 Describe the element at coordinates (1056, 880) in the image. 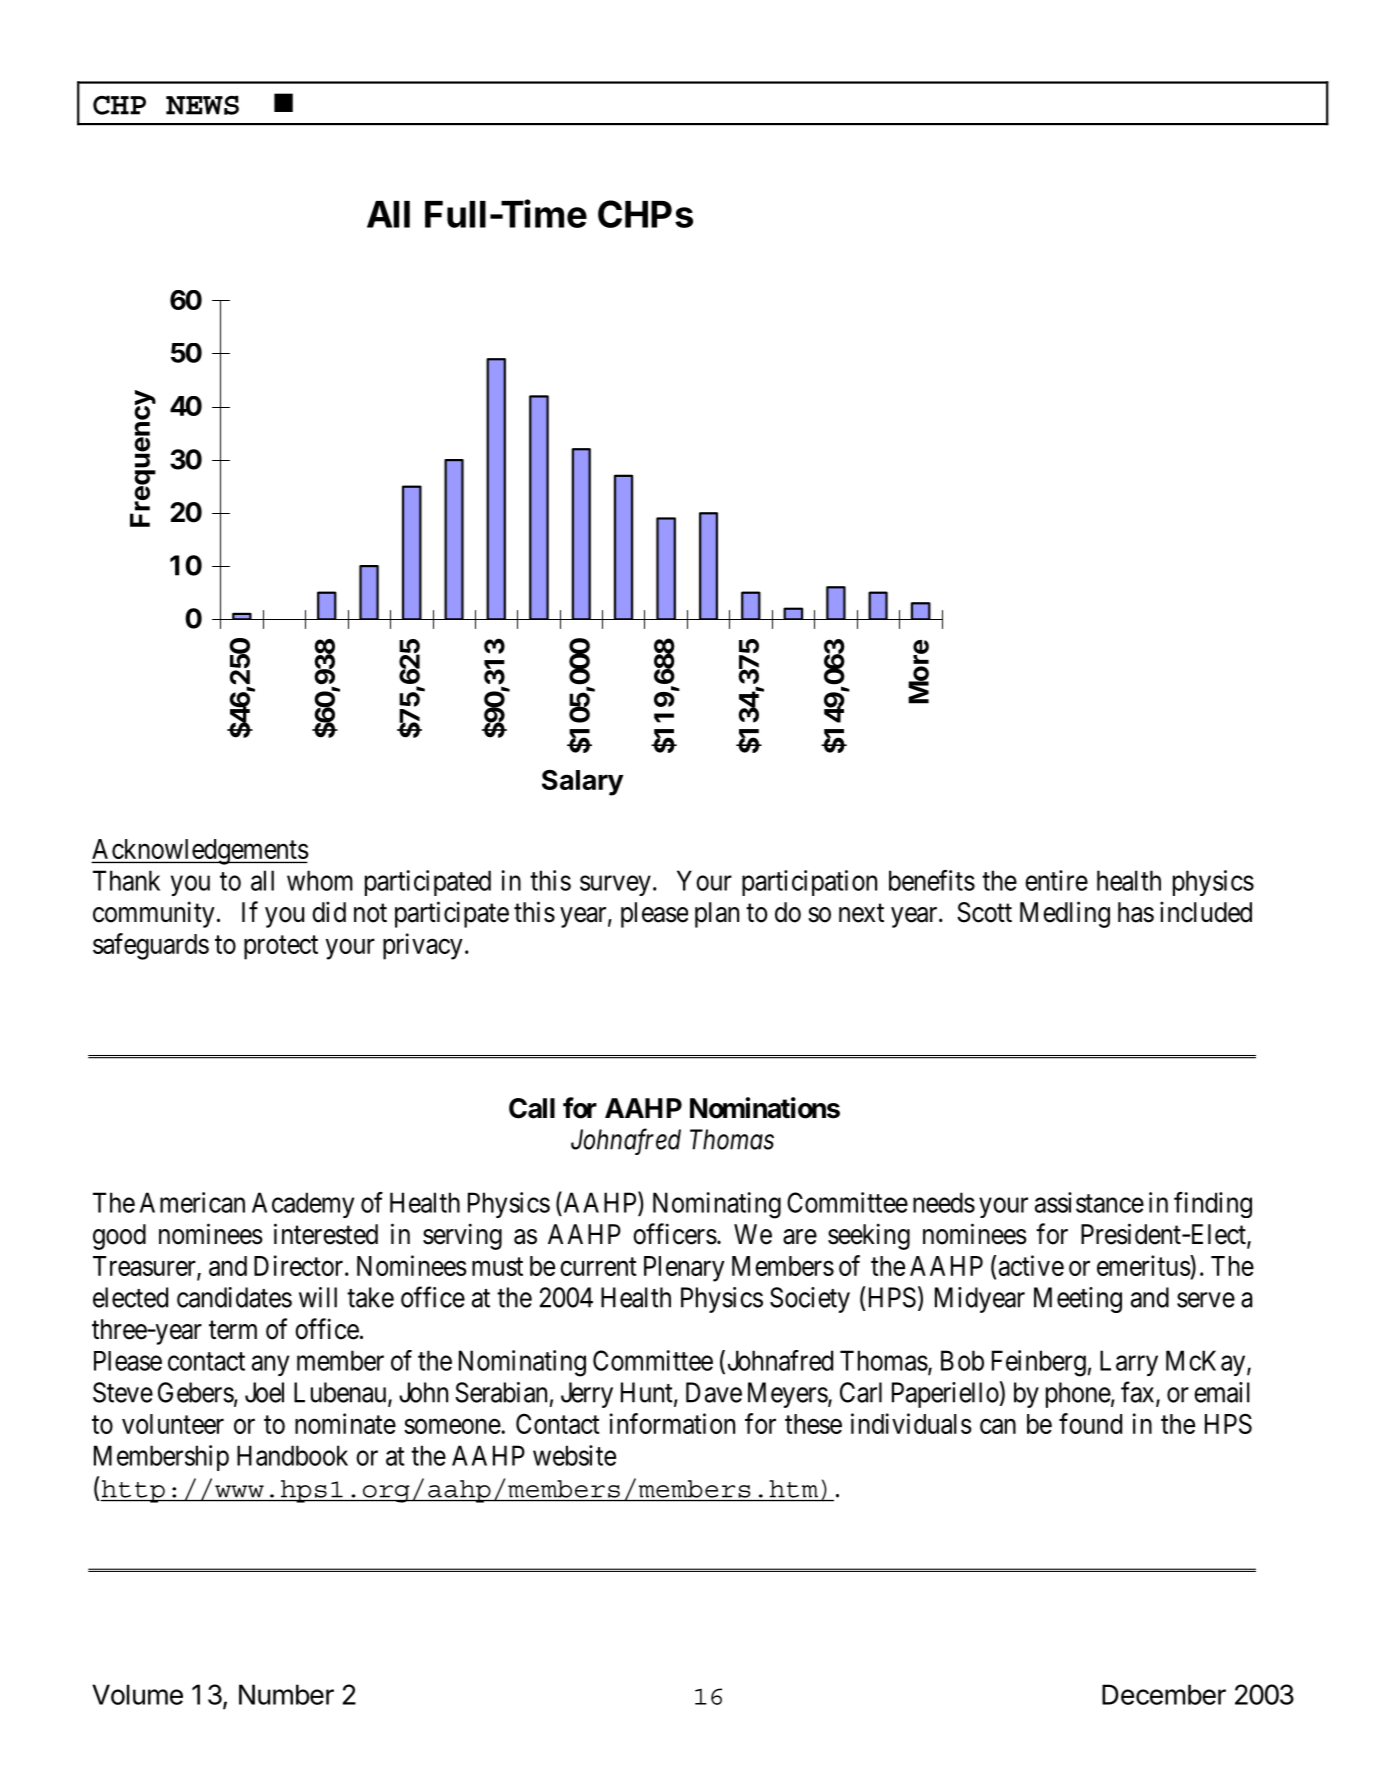

I see `entire` at that location.
